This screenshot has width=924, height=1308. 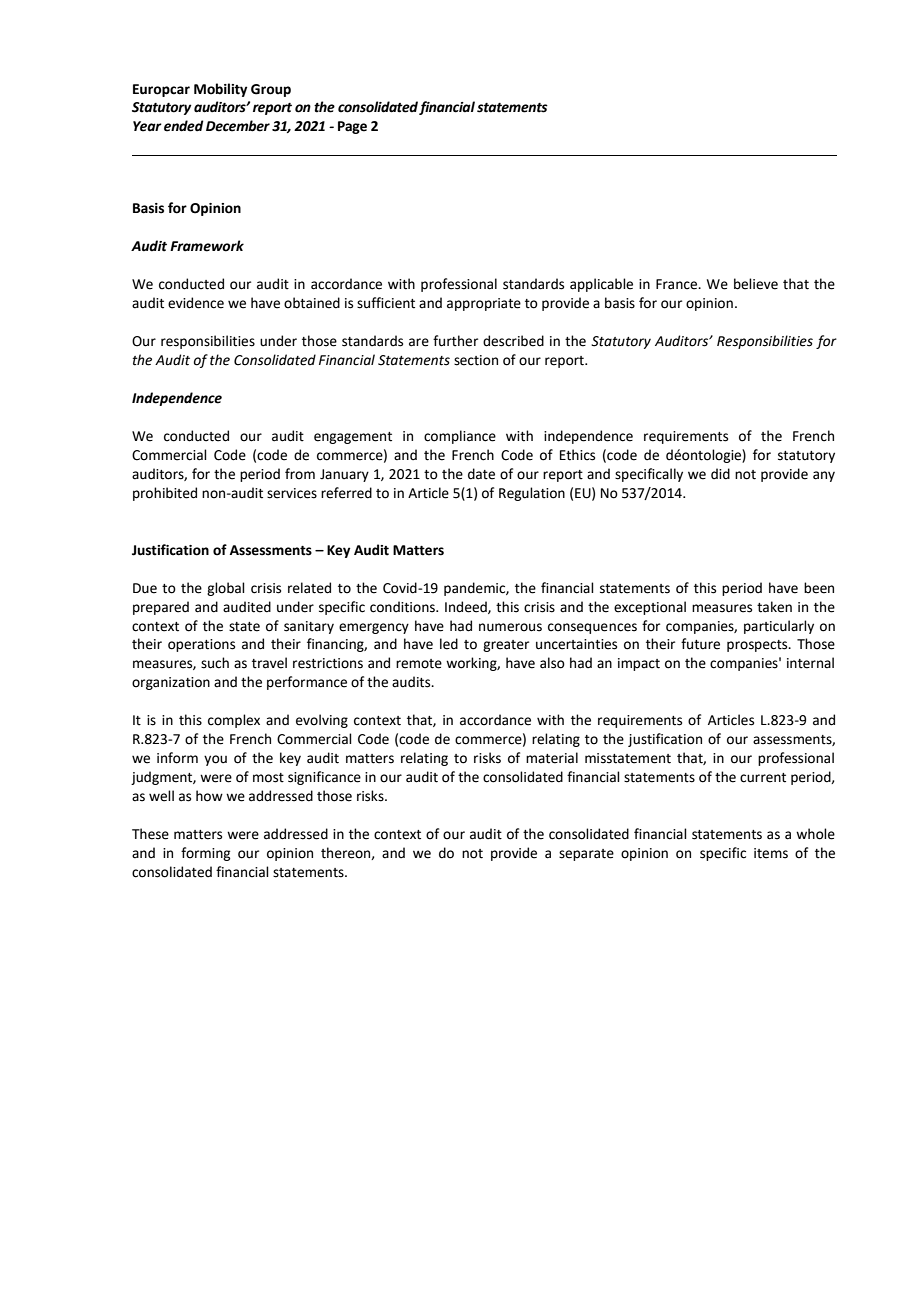 I want to click on Page, so click(x=352, y=127).
